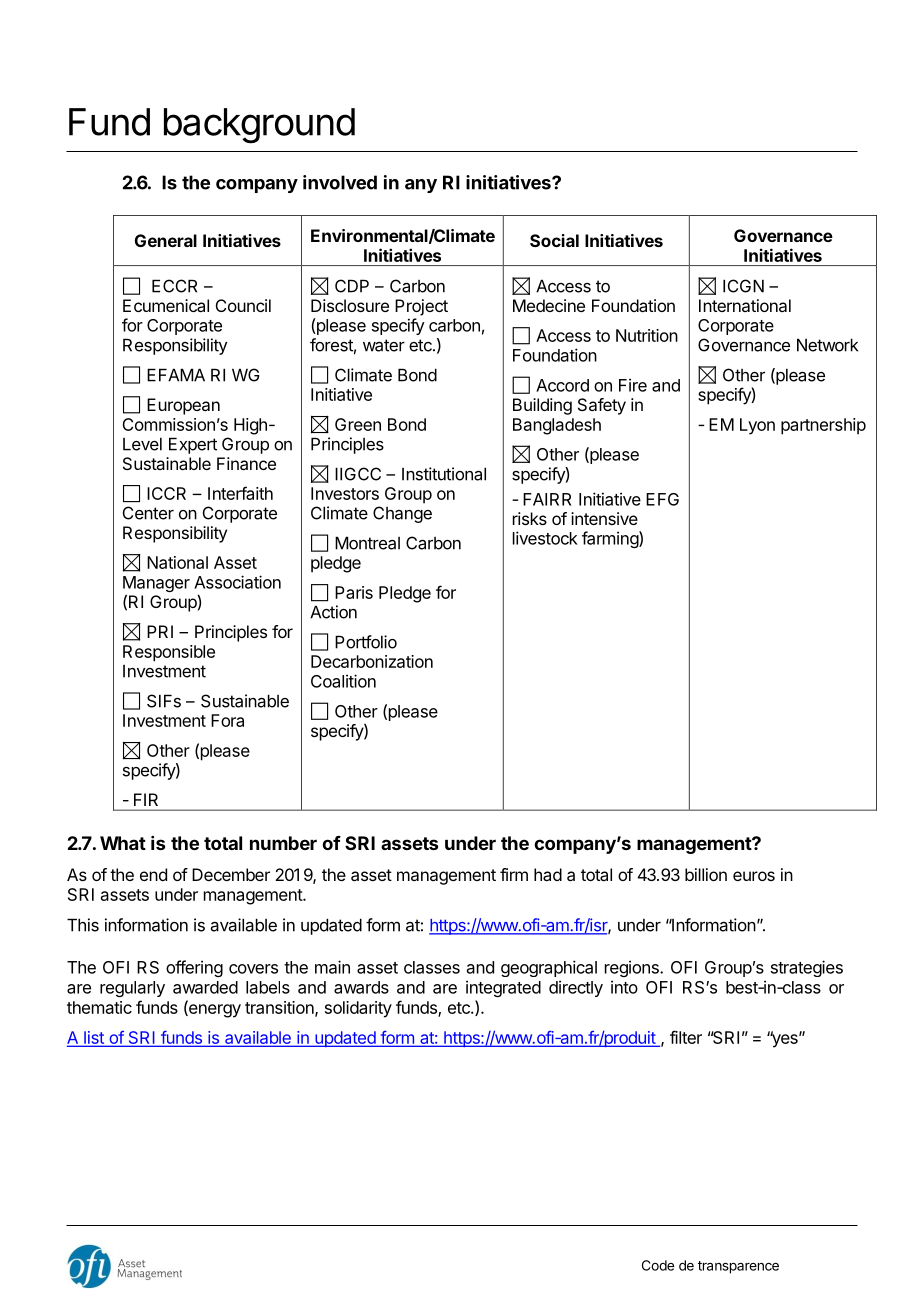  Describe the element at coordinates (402, 514) in the document. I see `Change` at that location.
